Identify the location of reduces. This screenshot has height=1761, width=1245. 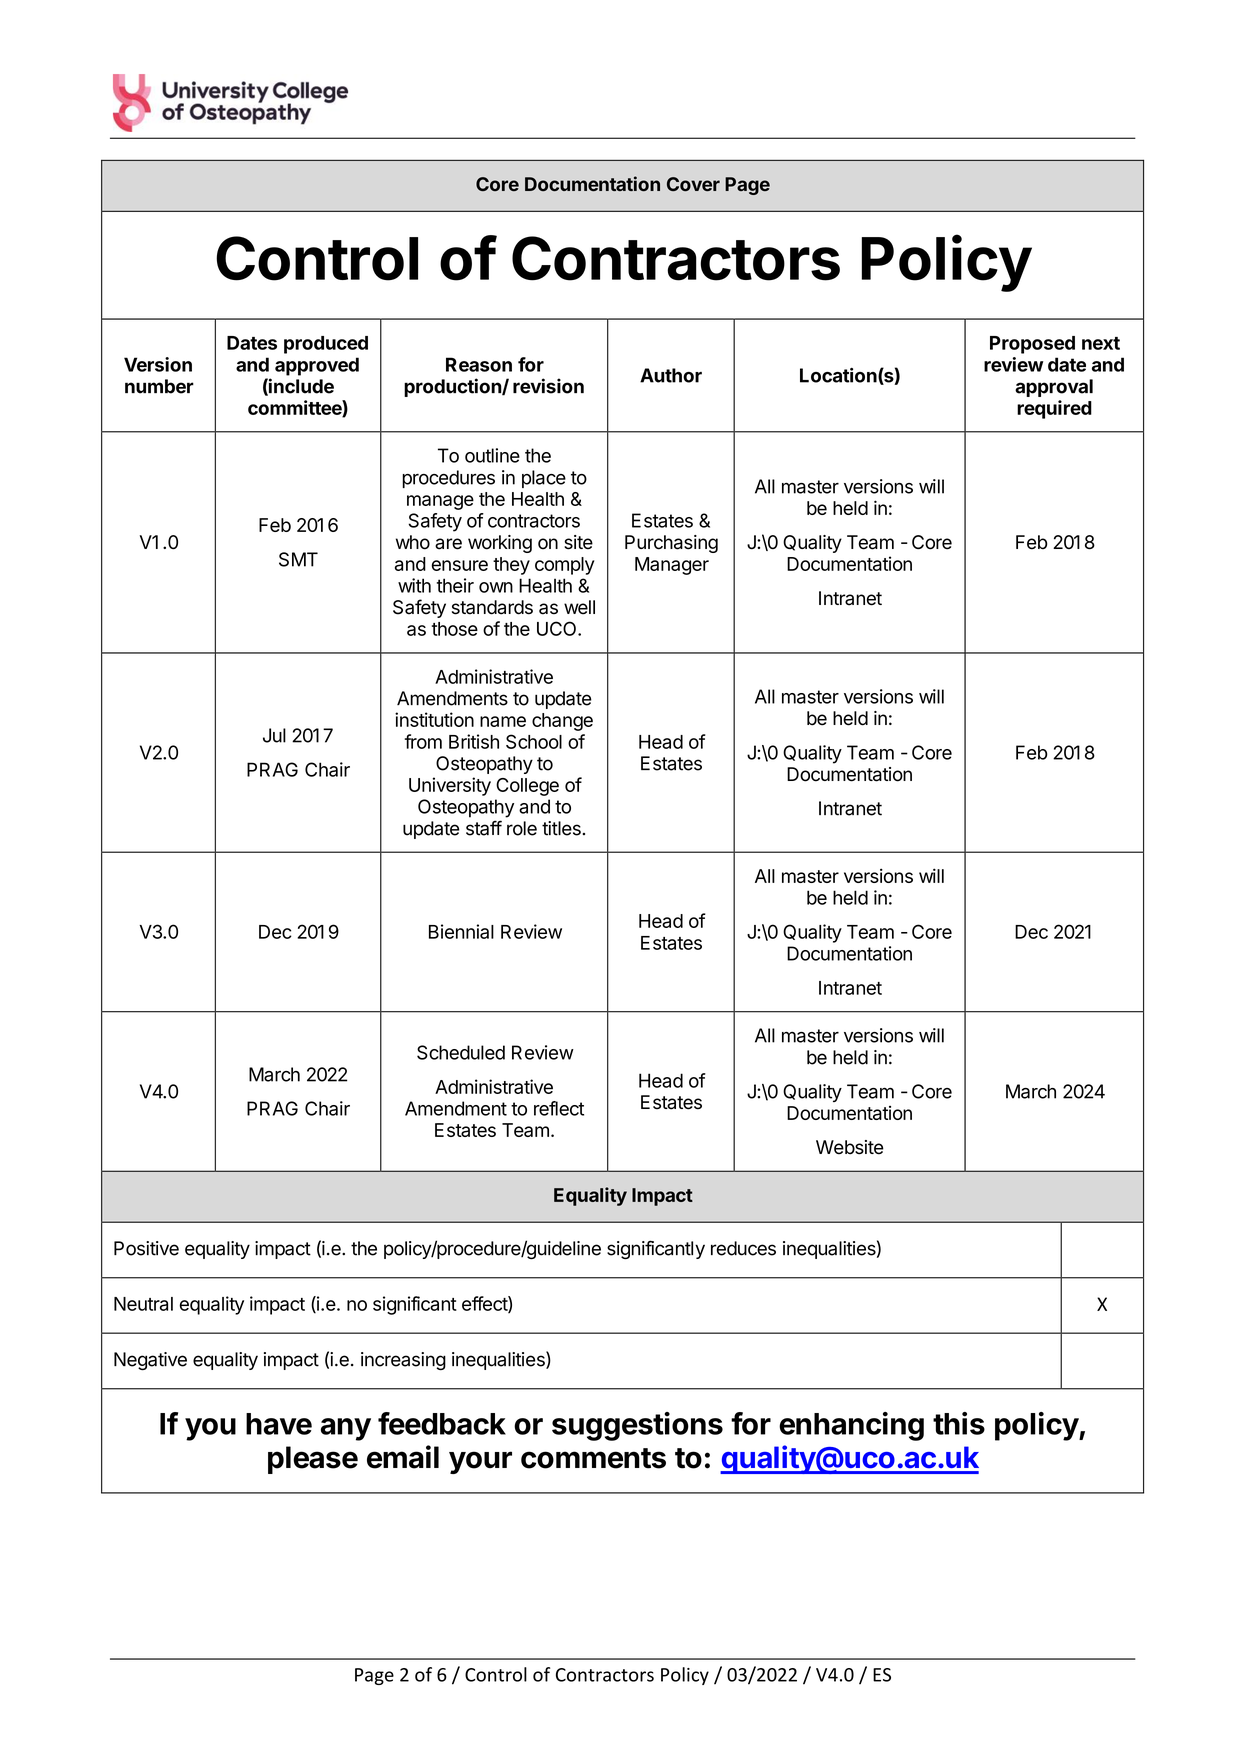
(743, 1248).
